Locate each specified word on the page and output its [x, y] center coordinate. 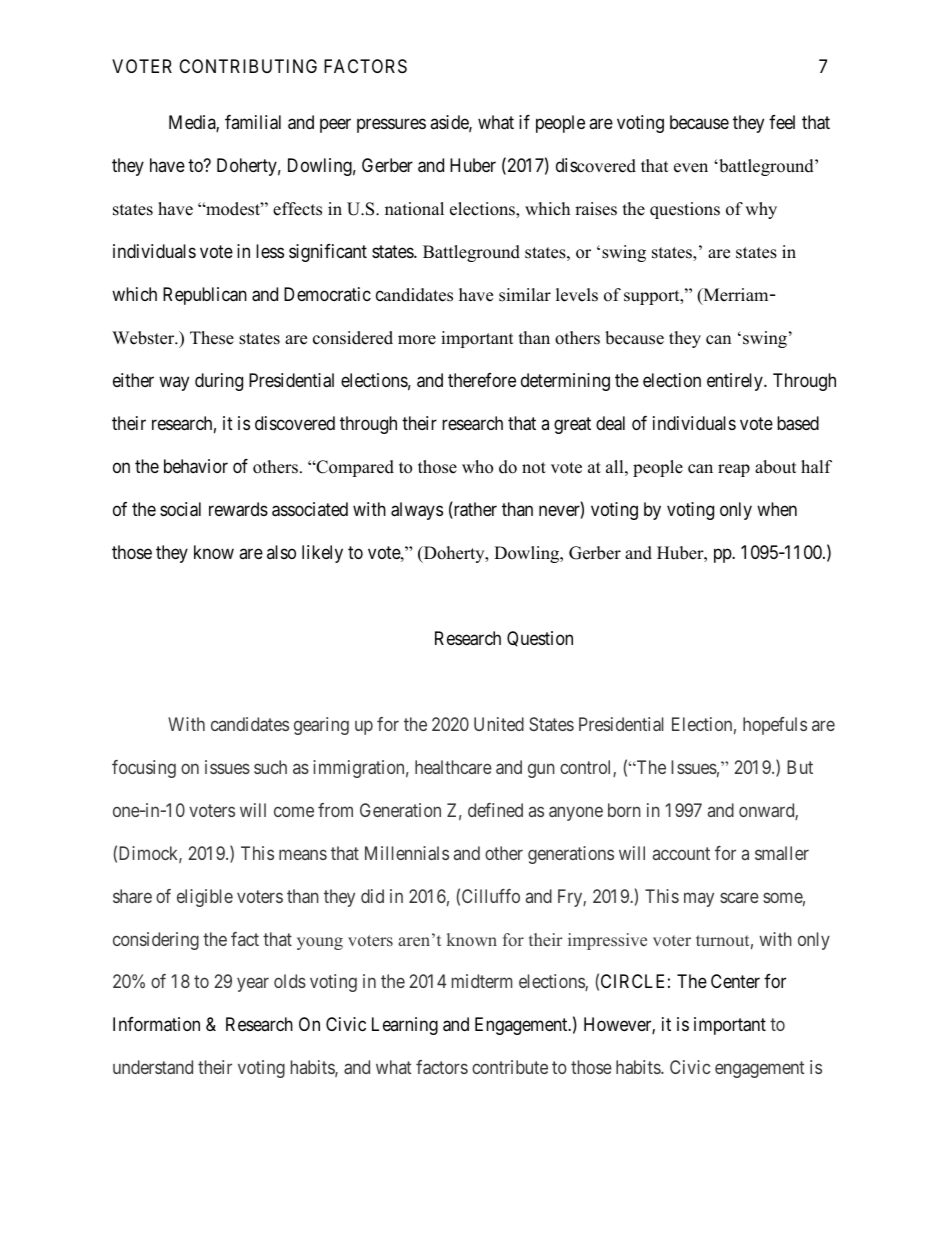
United [499, 724]
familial [253, 122]
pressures [391, 125]
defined [495, 810]
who [477, 467]
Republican [205, 296]
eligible [205, 898]
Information [156, 1024]
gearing [321, 726]
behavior [196, 466]
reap [734, 470]
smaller [782, 853]
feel [782, 122]
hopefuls [775, 726]
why [761, 210]
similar [525, 295]
